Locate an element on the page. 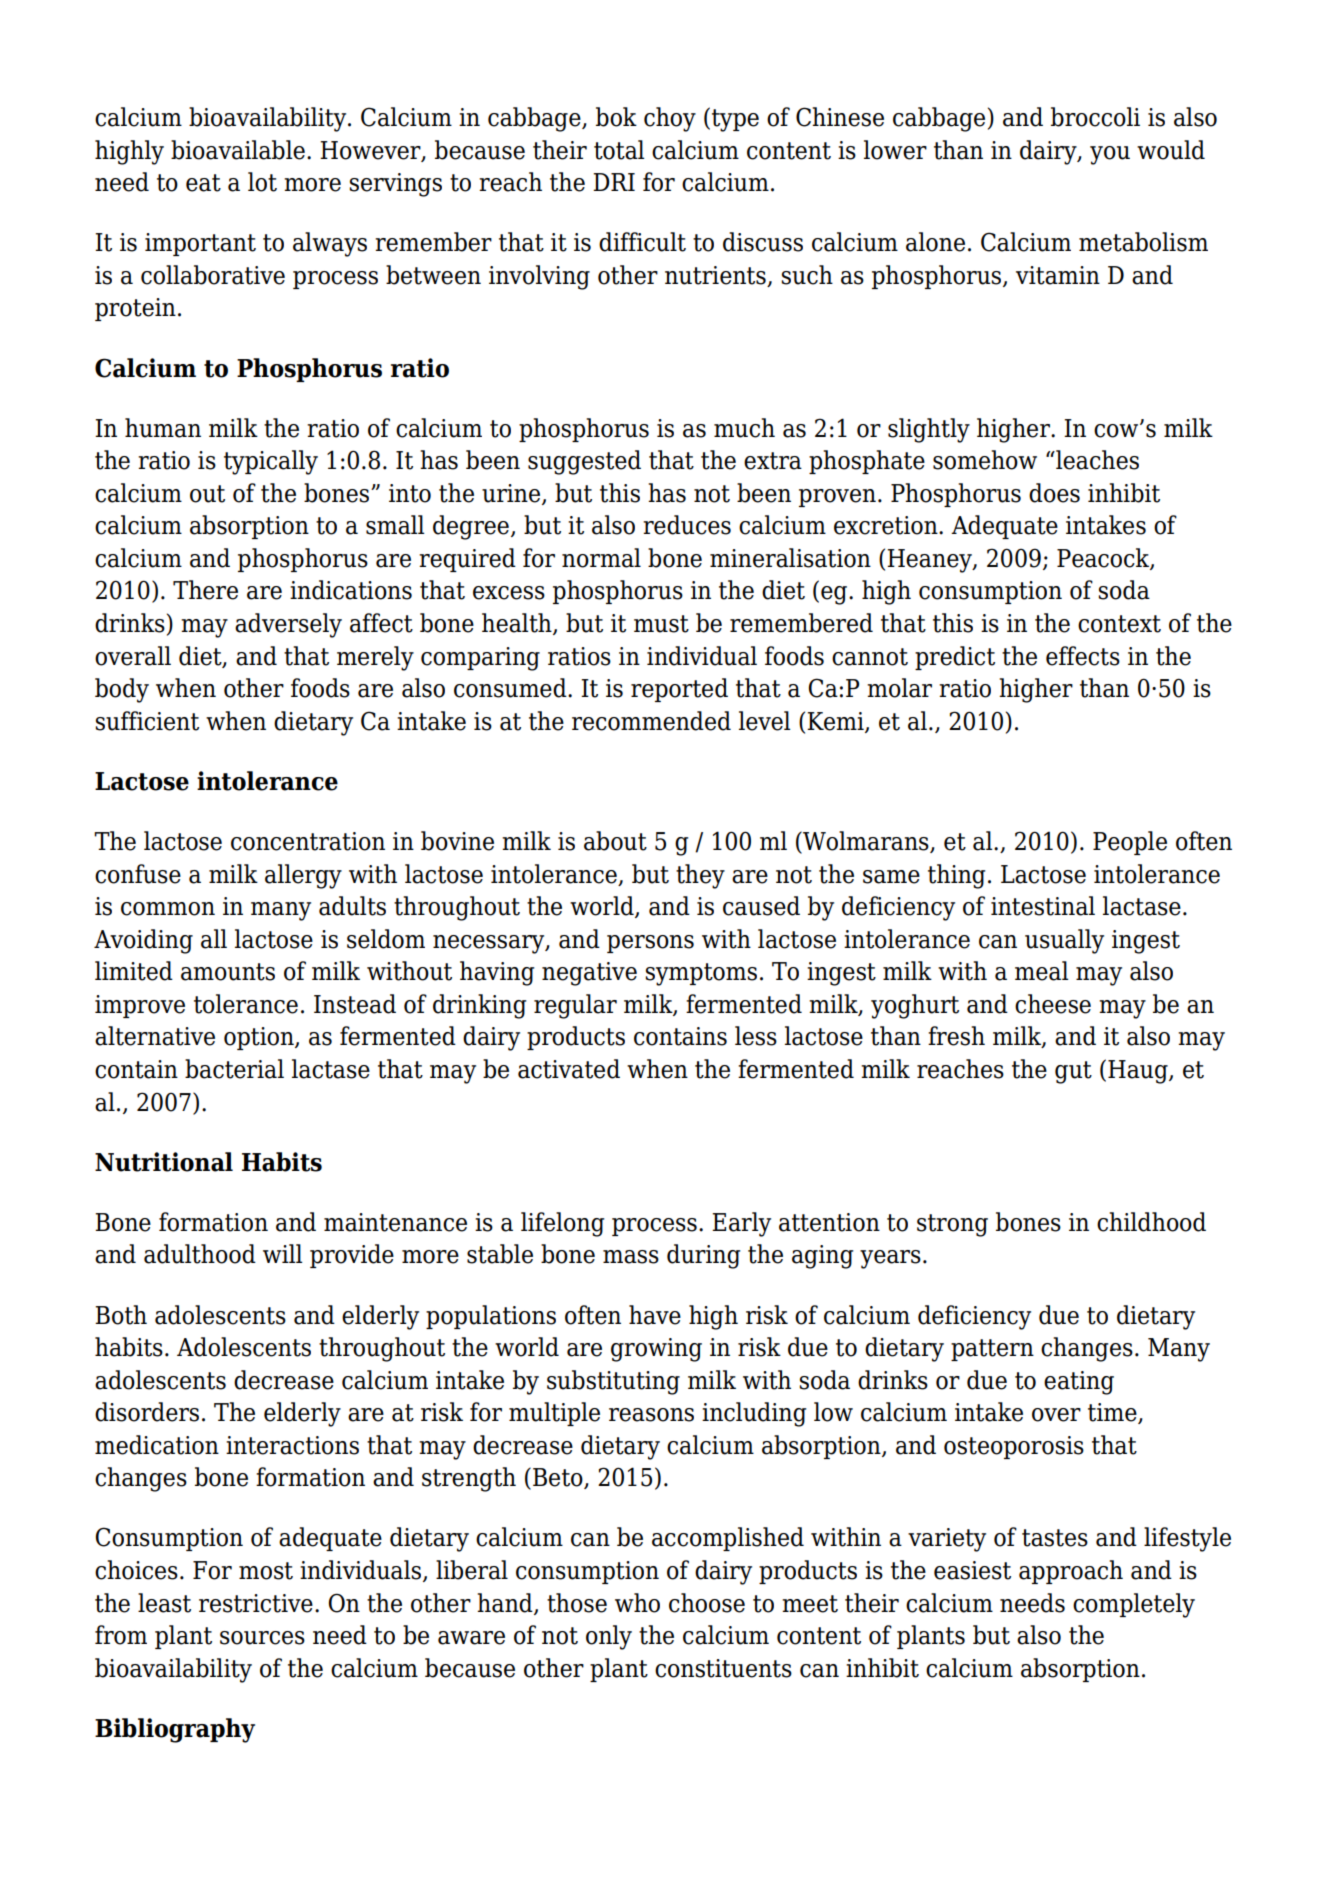 Image resolution: width=1328 pixels, height=1878 pixels. Early is located at coordinates (741, 1224).
